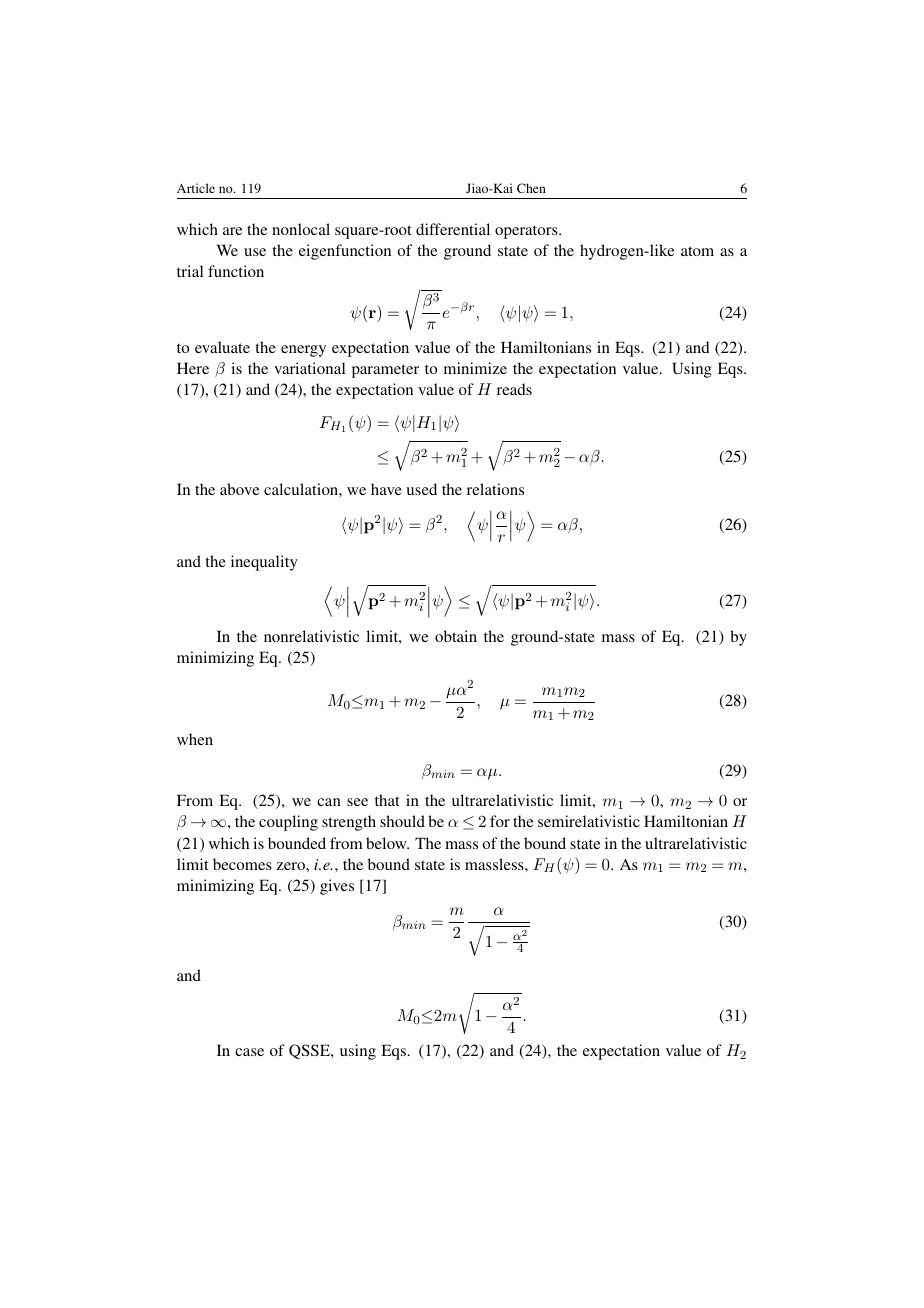 Image resolution: width=924 pixels, height=1308 pixels. Describe the element at coordinates (697, 251) in the image. I see `atom` at that location.
